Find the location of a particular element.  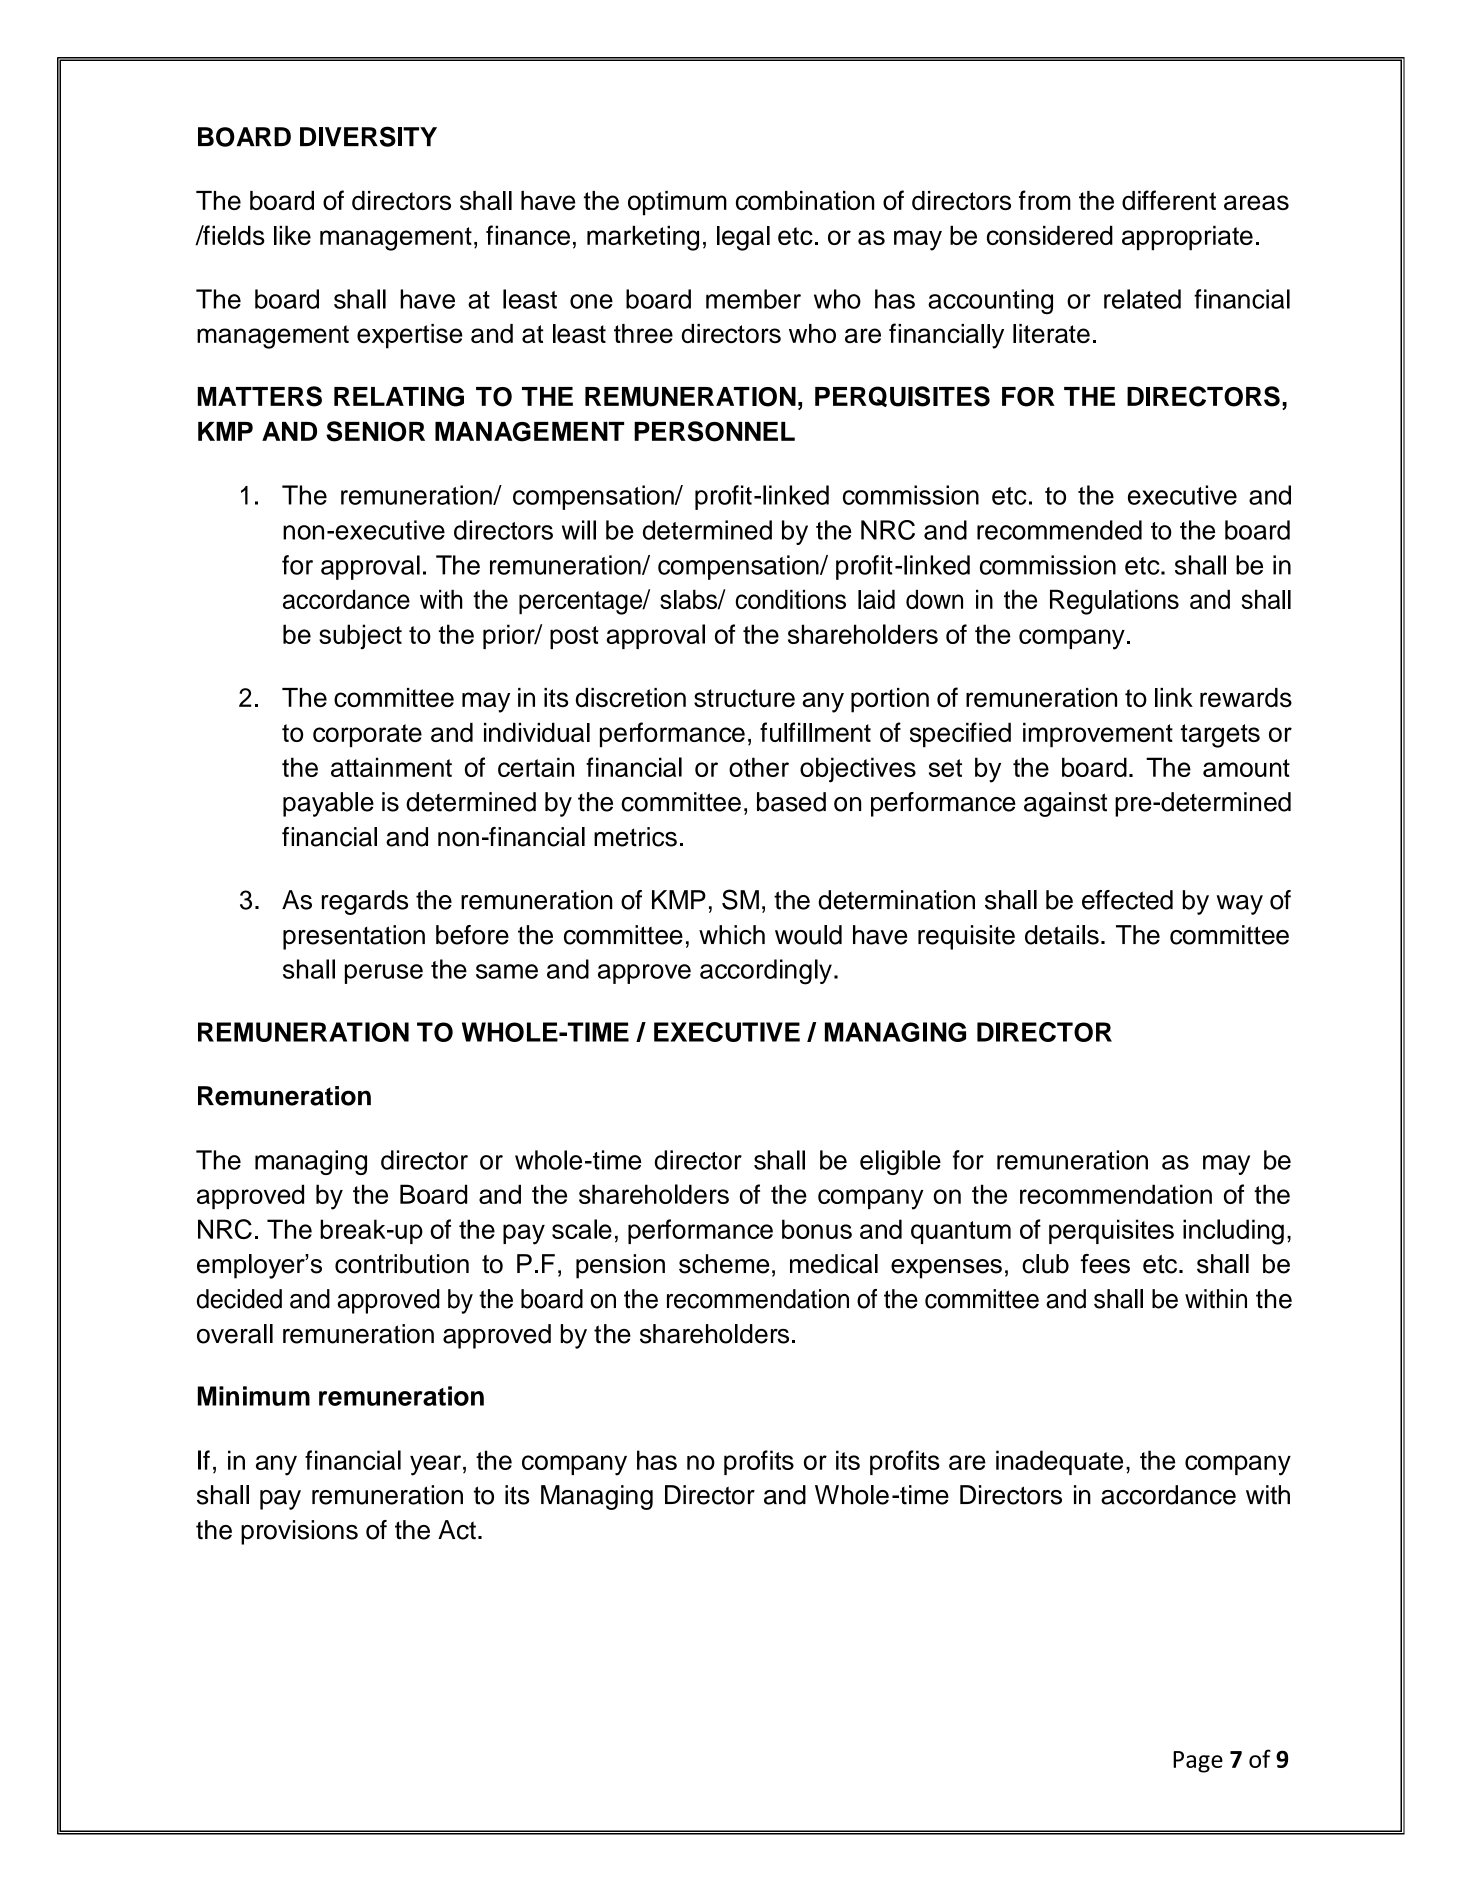

which is located at coordinates (732, 935).
